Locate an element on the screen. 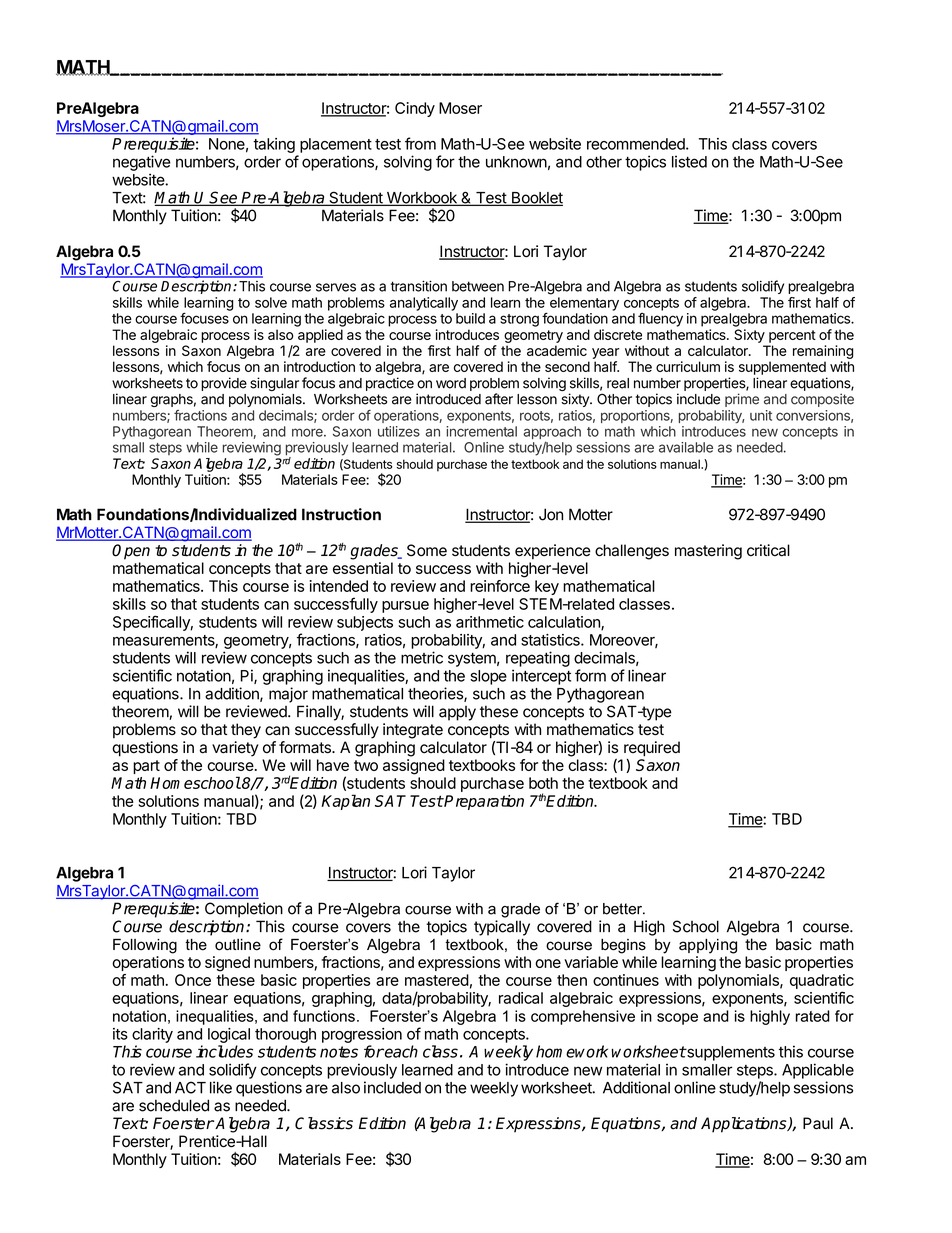  Instruction is located at coordinates (341, 514).
